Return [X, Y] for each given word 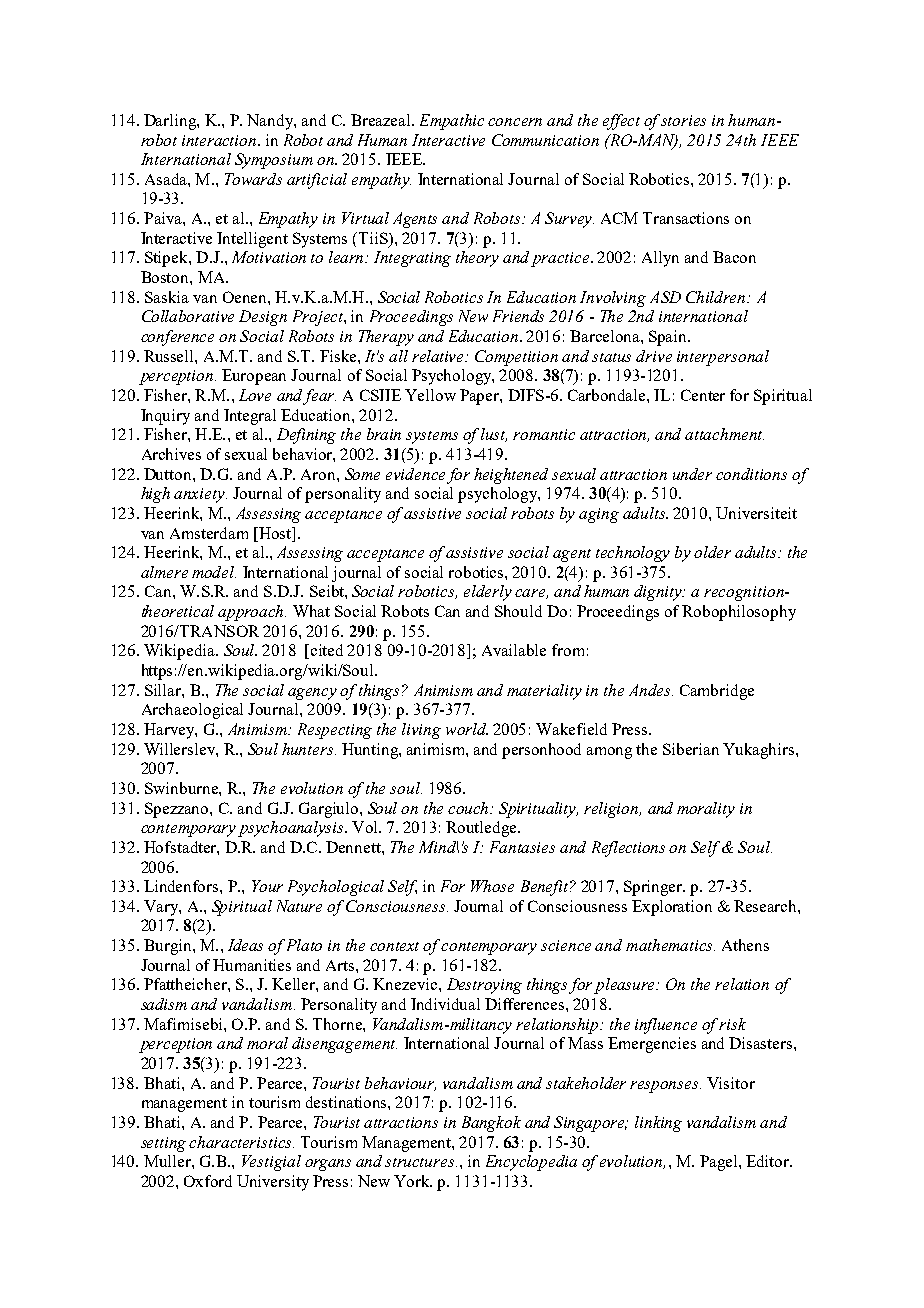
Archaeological [192, 711]
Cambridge [717, 692]
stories [683, 120]
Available [514, 650]
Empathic [452, 122]
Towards [253, 179]
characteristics [241, 1142]
